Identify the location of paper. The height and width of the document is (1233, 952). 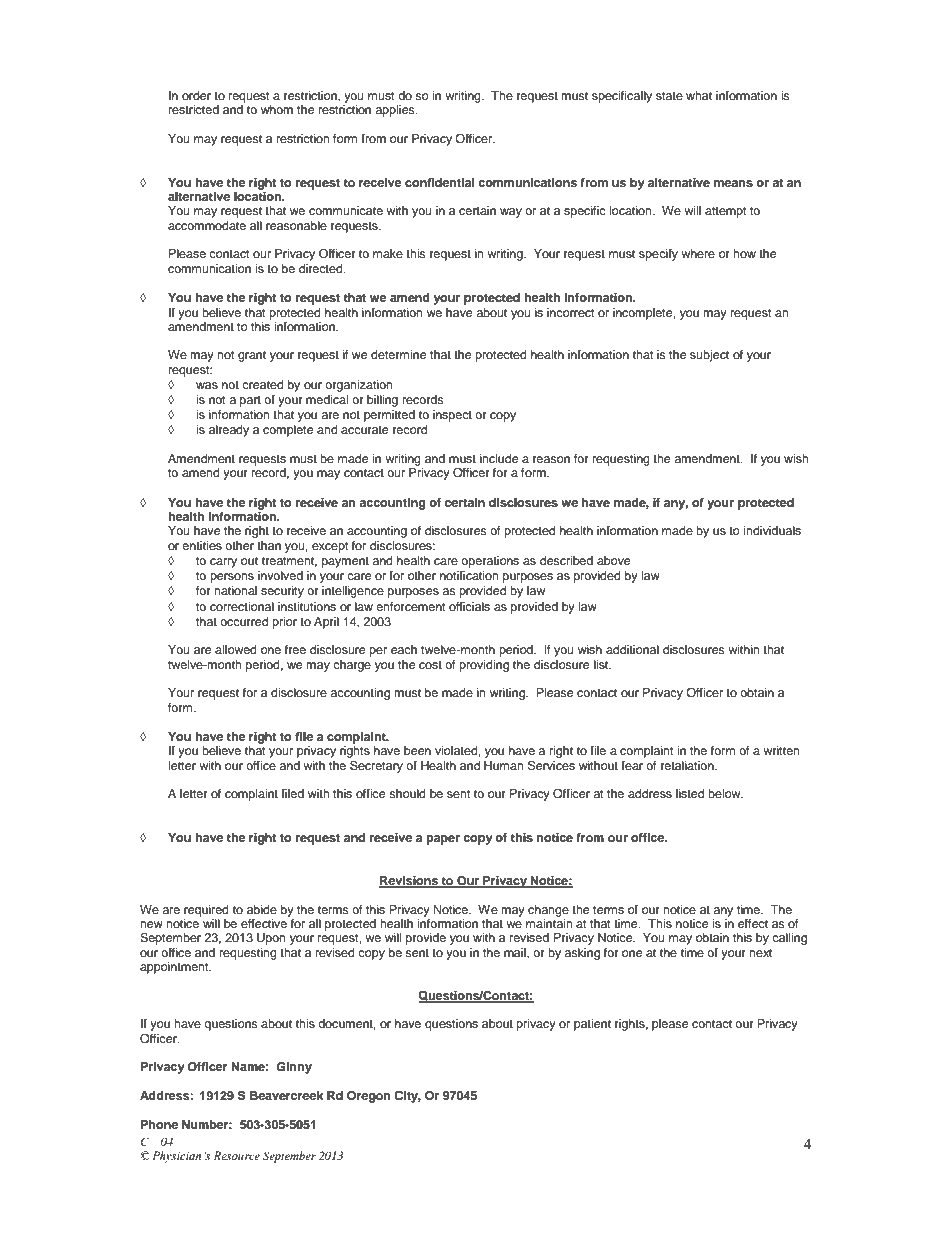
(443, 840).
